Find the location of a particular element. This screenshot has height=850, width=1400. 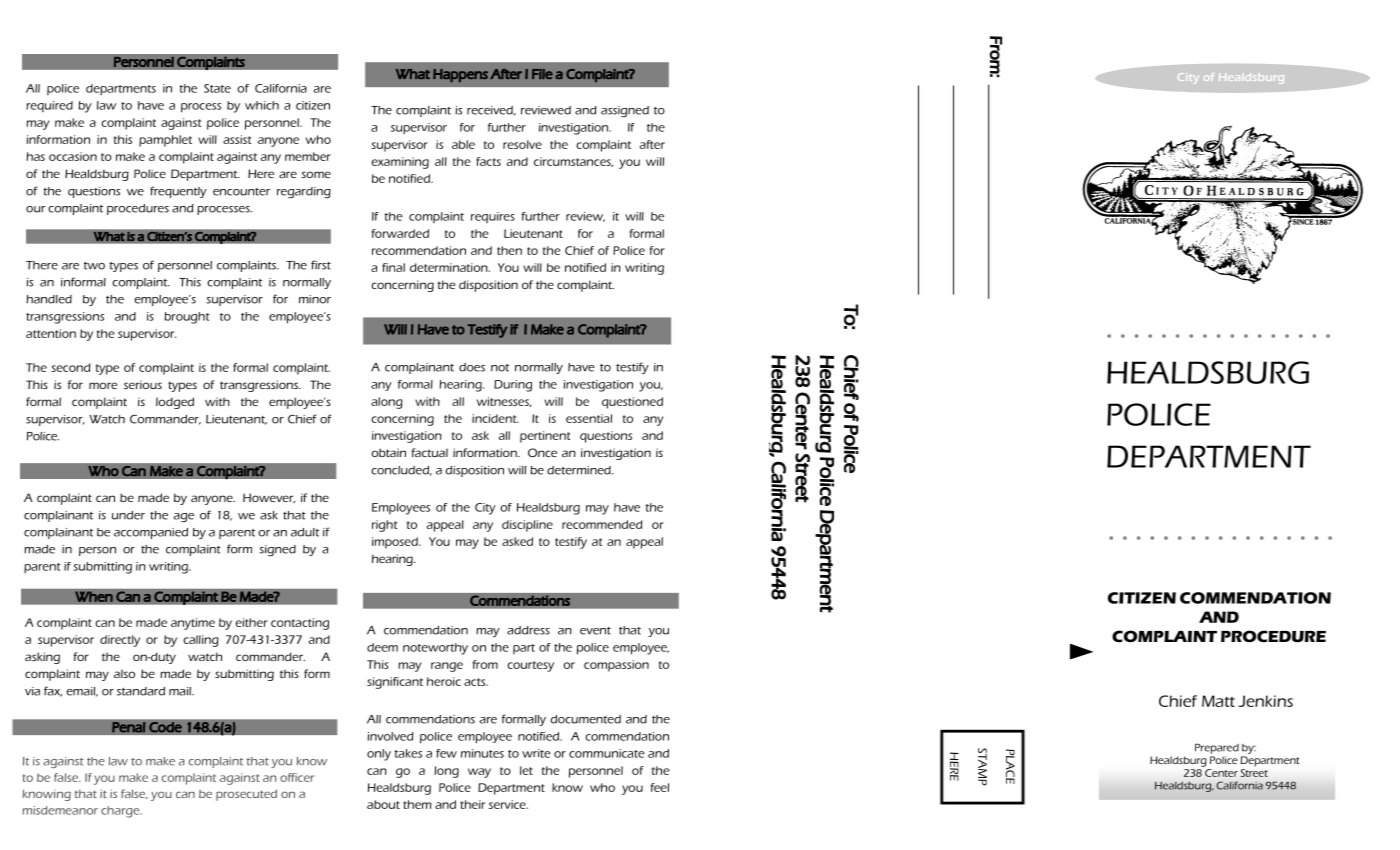

Matt is located at coordinates (1218, 701).
